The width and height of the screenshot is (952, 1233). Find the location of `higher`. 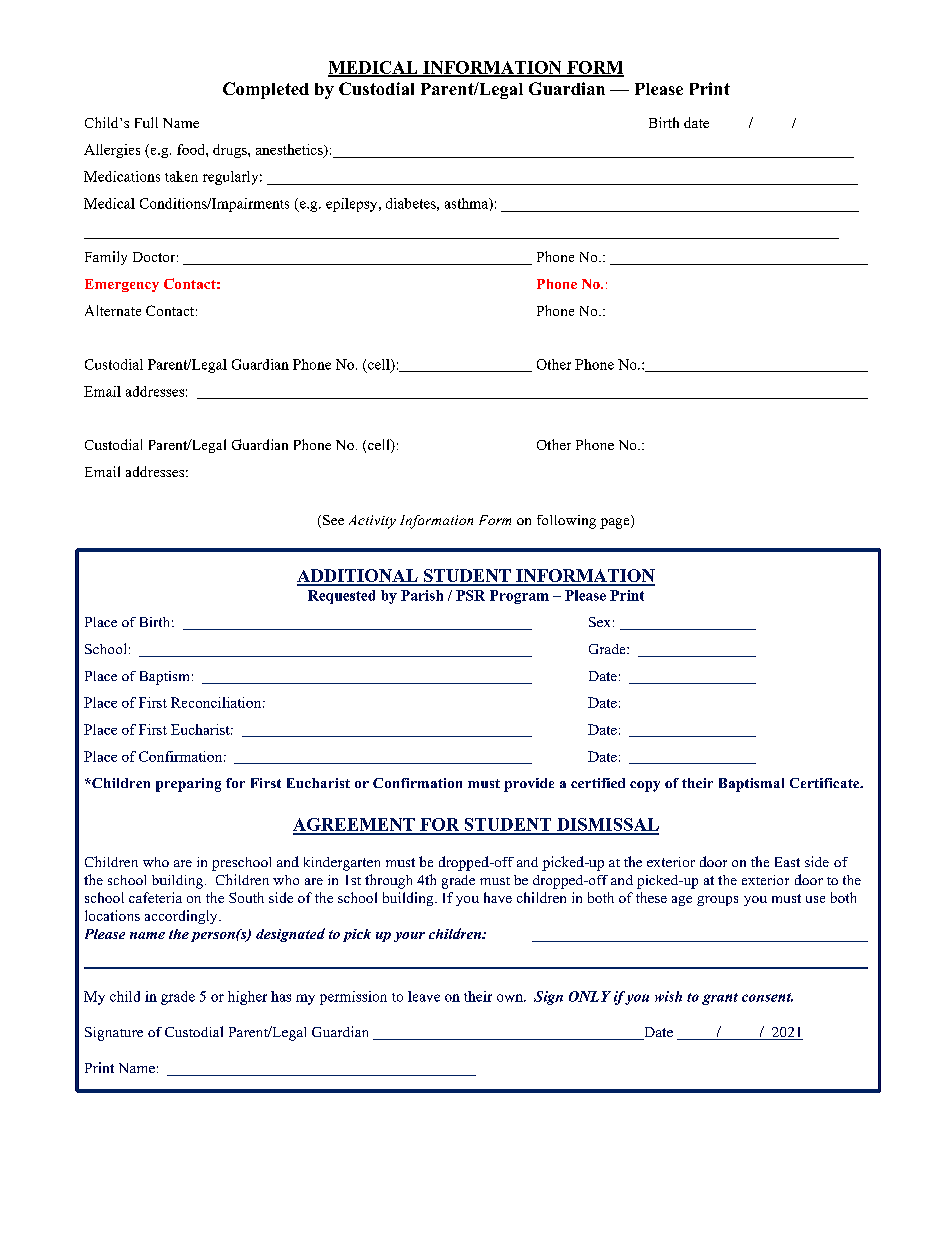

higher is located at coordinates (247, 998).
